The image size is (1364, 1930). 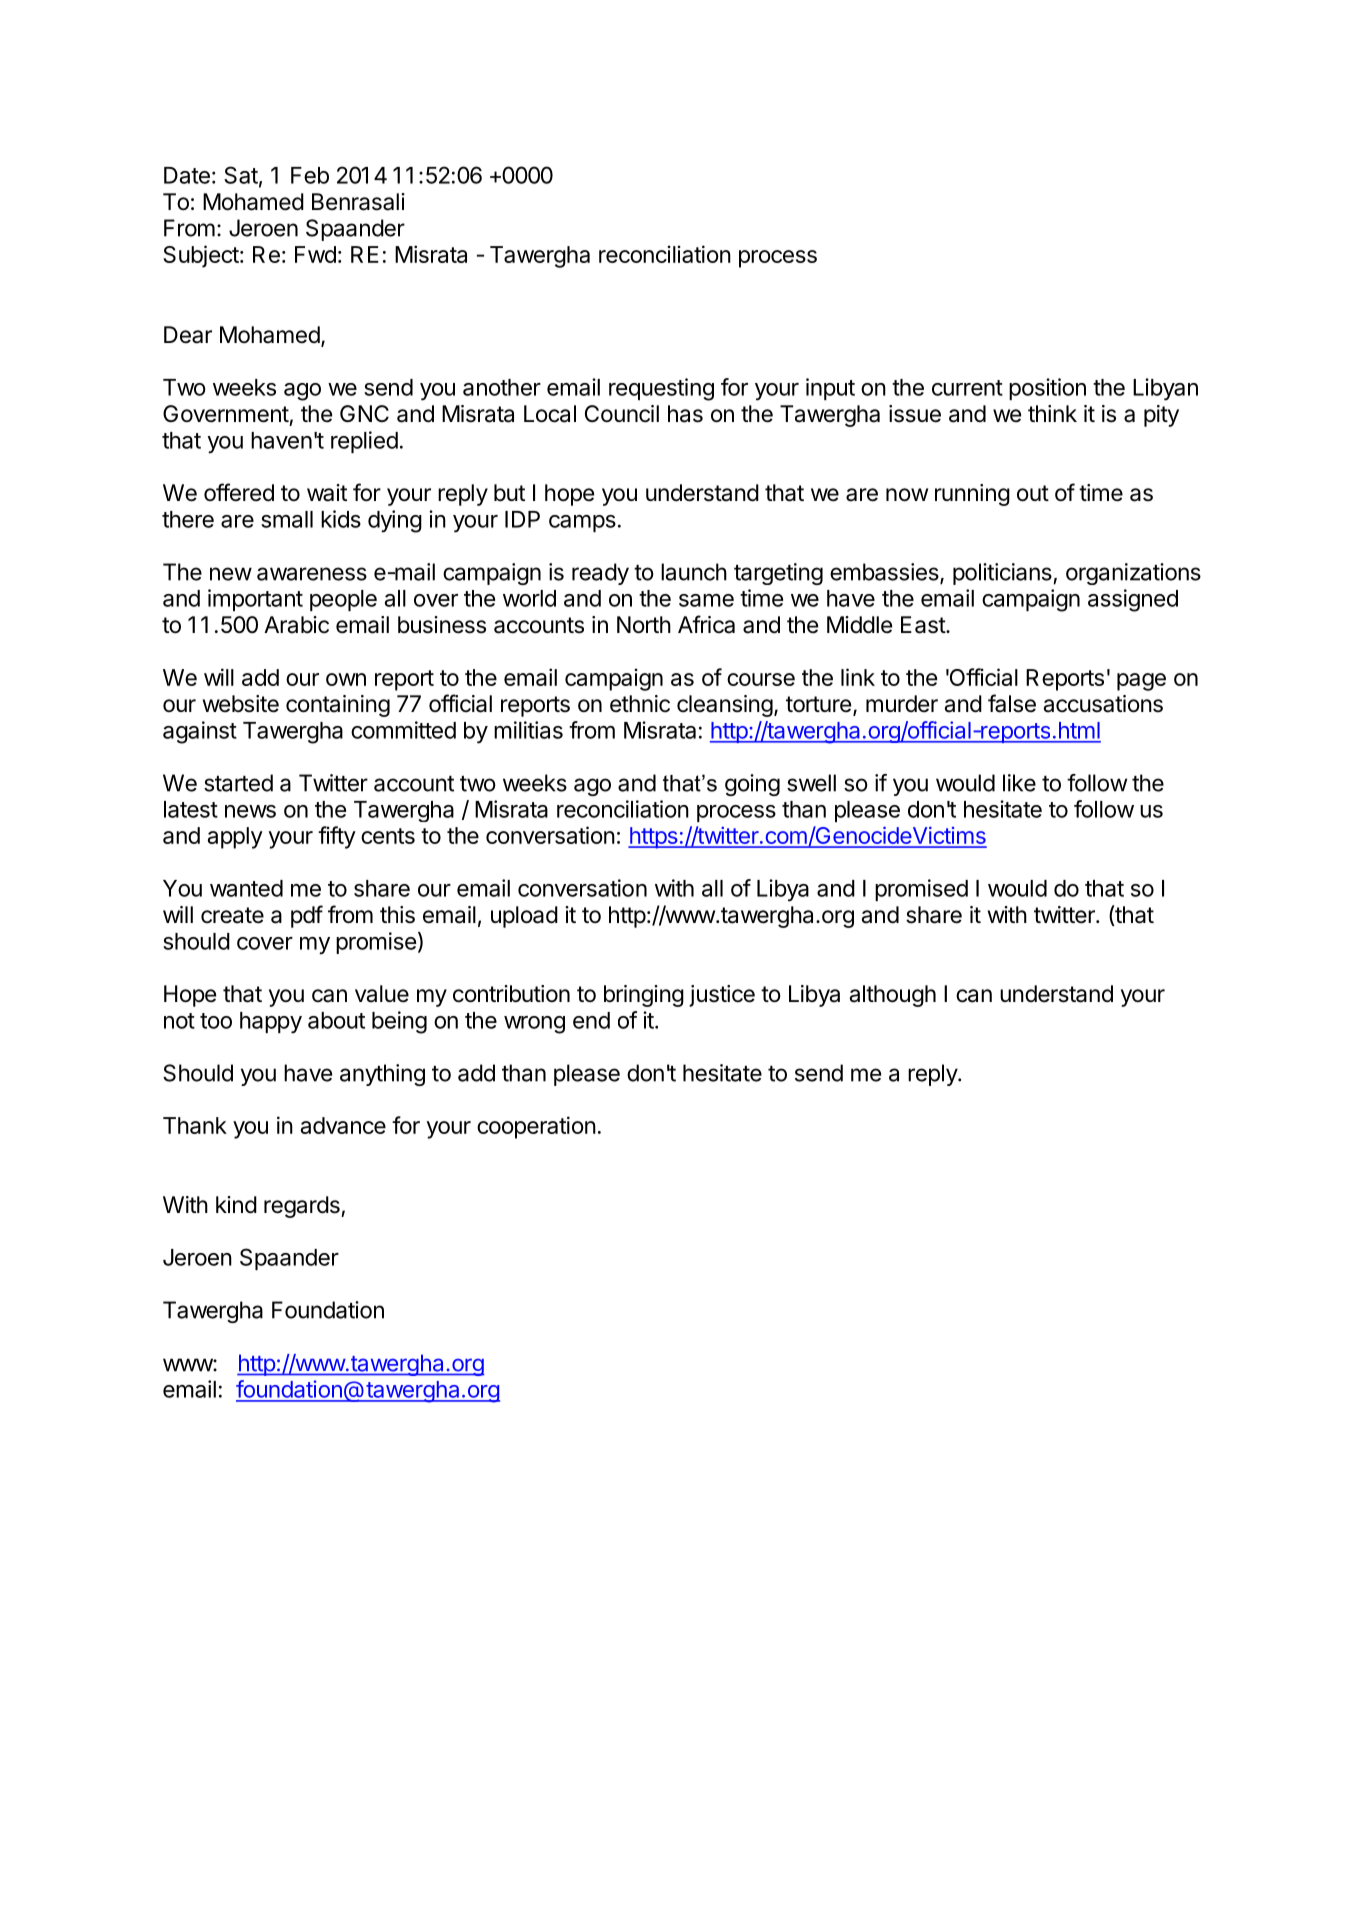 I want to click on regards, so click(x=303, y=1207).
